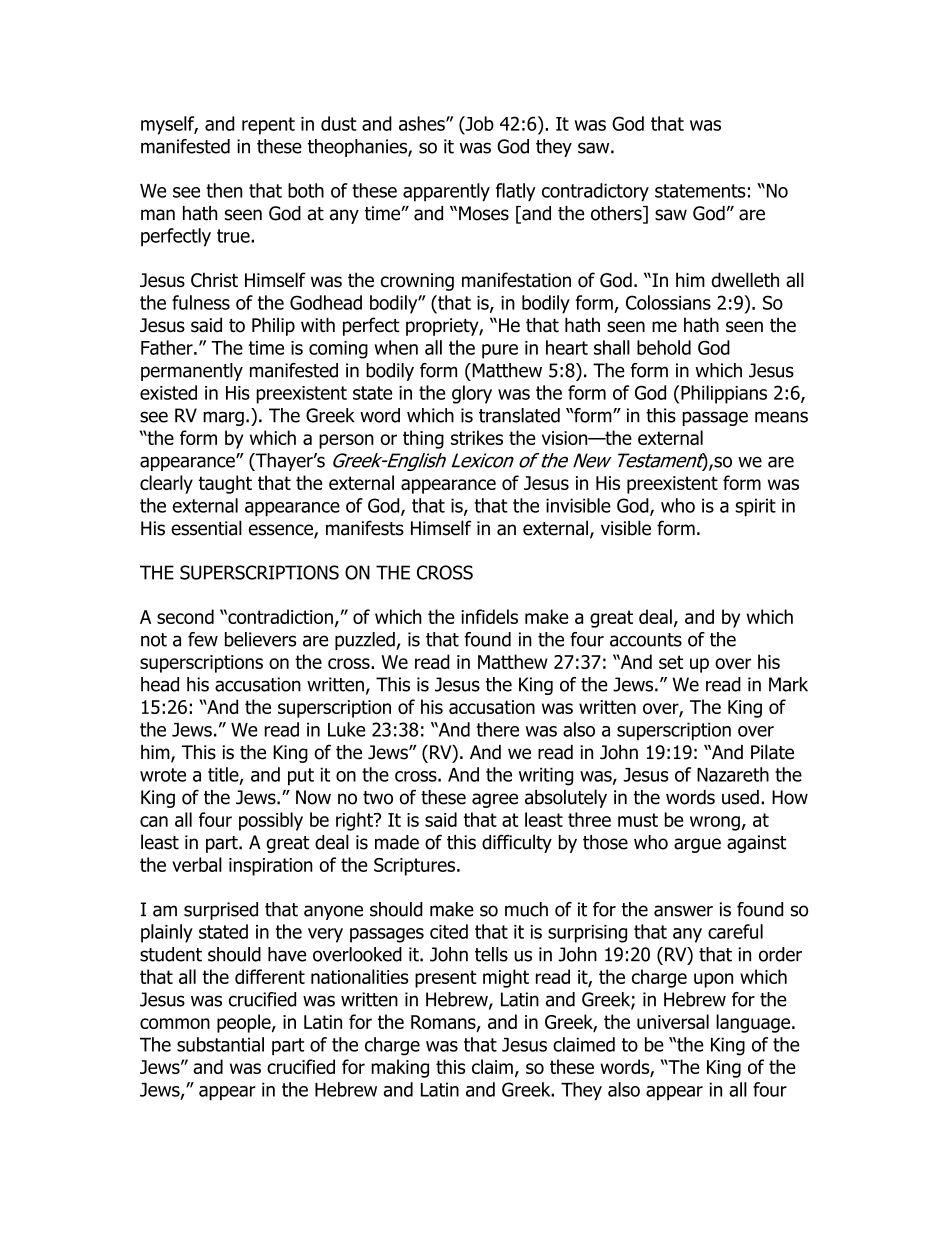  Describe the element at coordinates (163, 775) in the image. I see `wrote` at that location.
